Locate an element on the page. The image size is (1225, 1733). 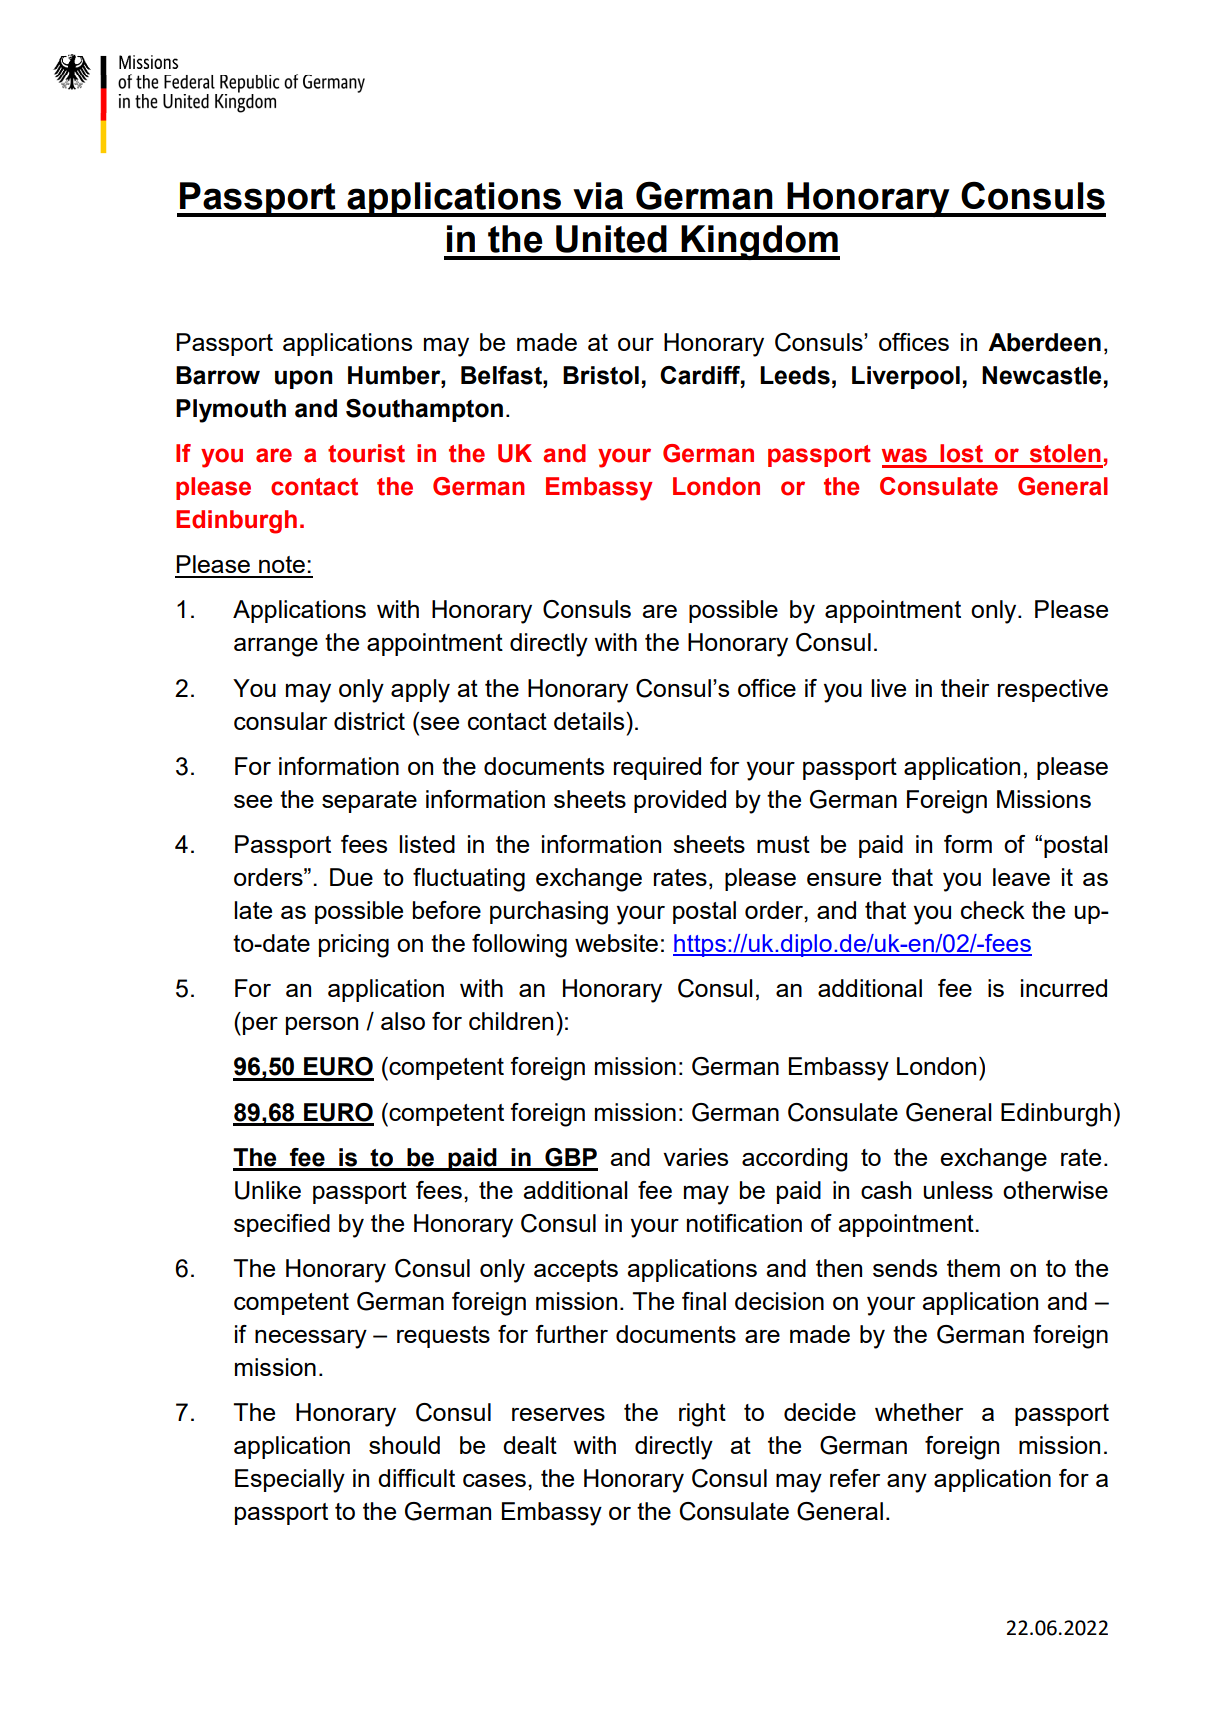
Due is located at coordinates (351, 877).
